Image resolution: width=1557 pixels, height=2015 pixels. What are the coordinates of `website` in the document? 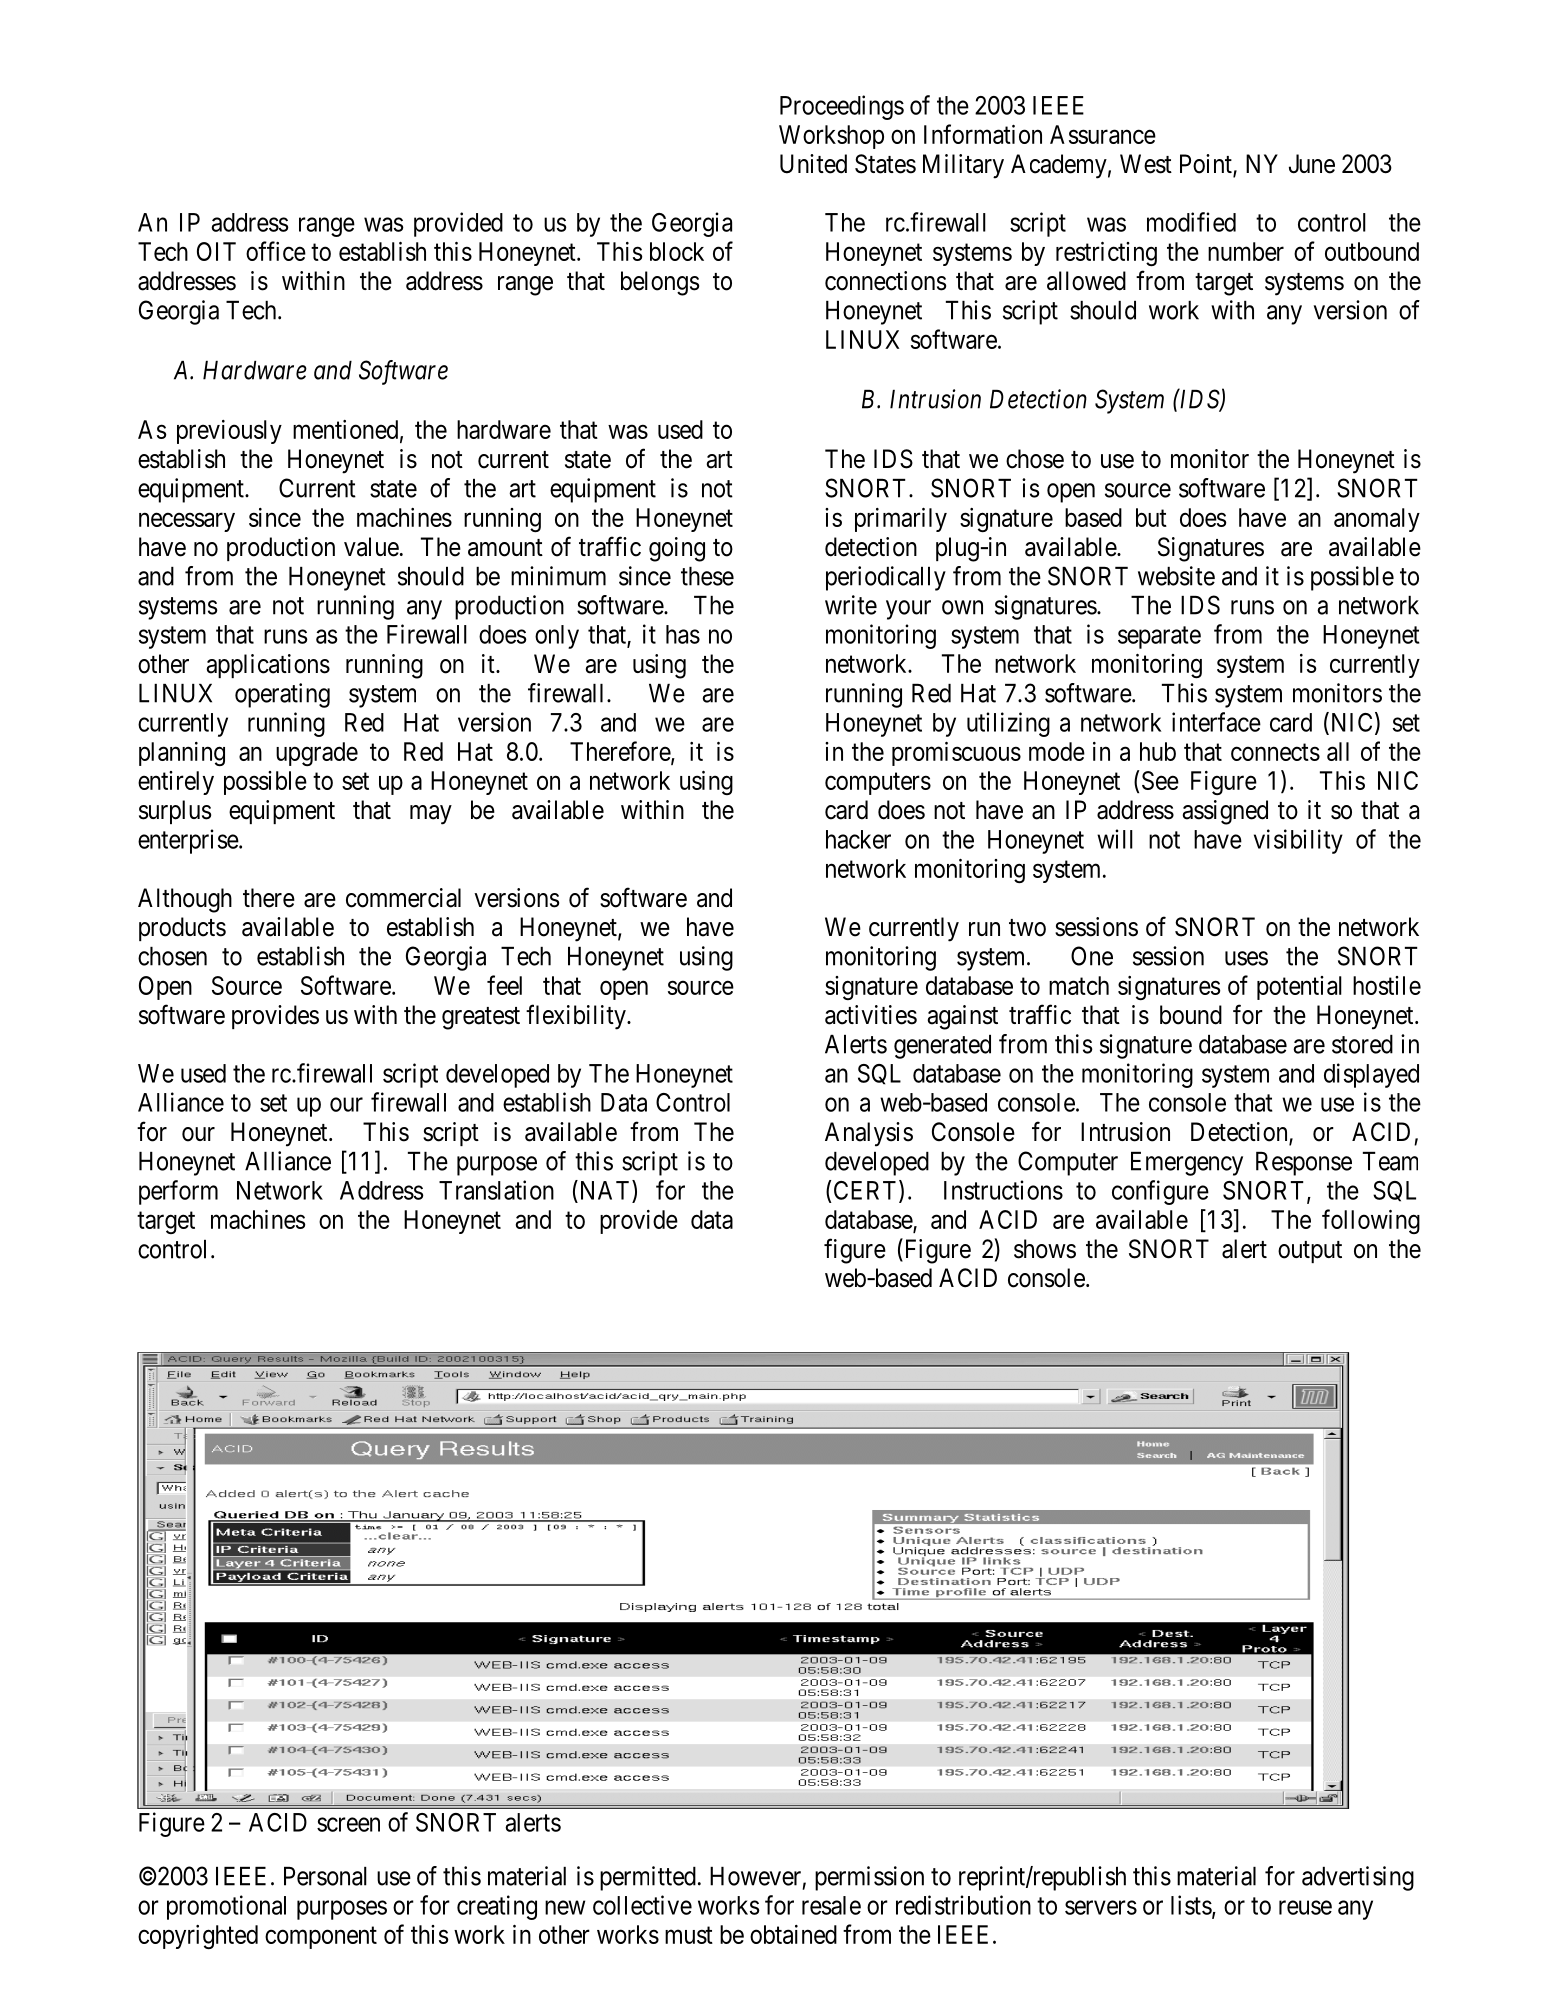 It's located at (1176, 576).
